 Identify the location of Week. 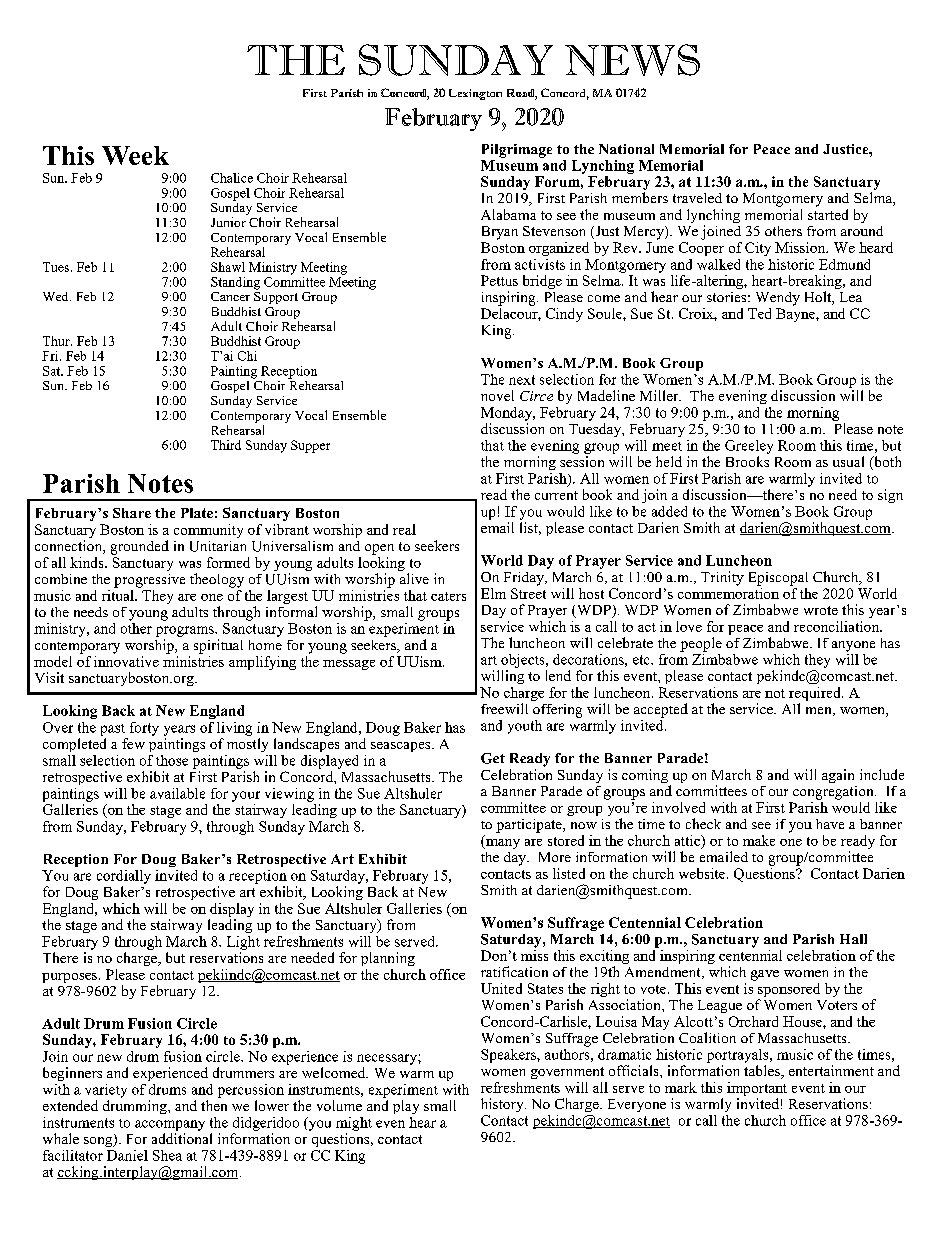
(135, 155).
